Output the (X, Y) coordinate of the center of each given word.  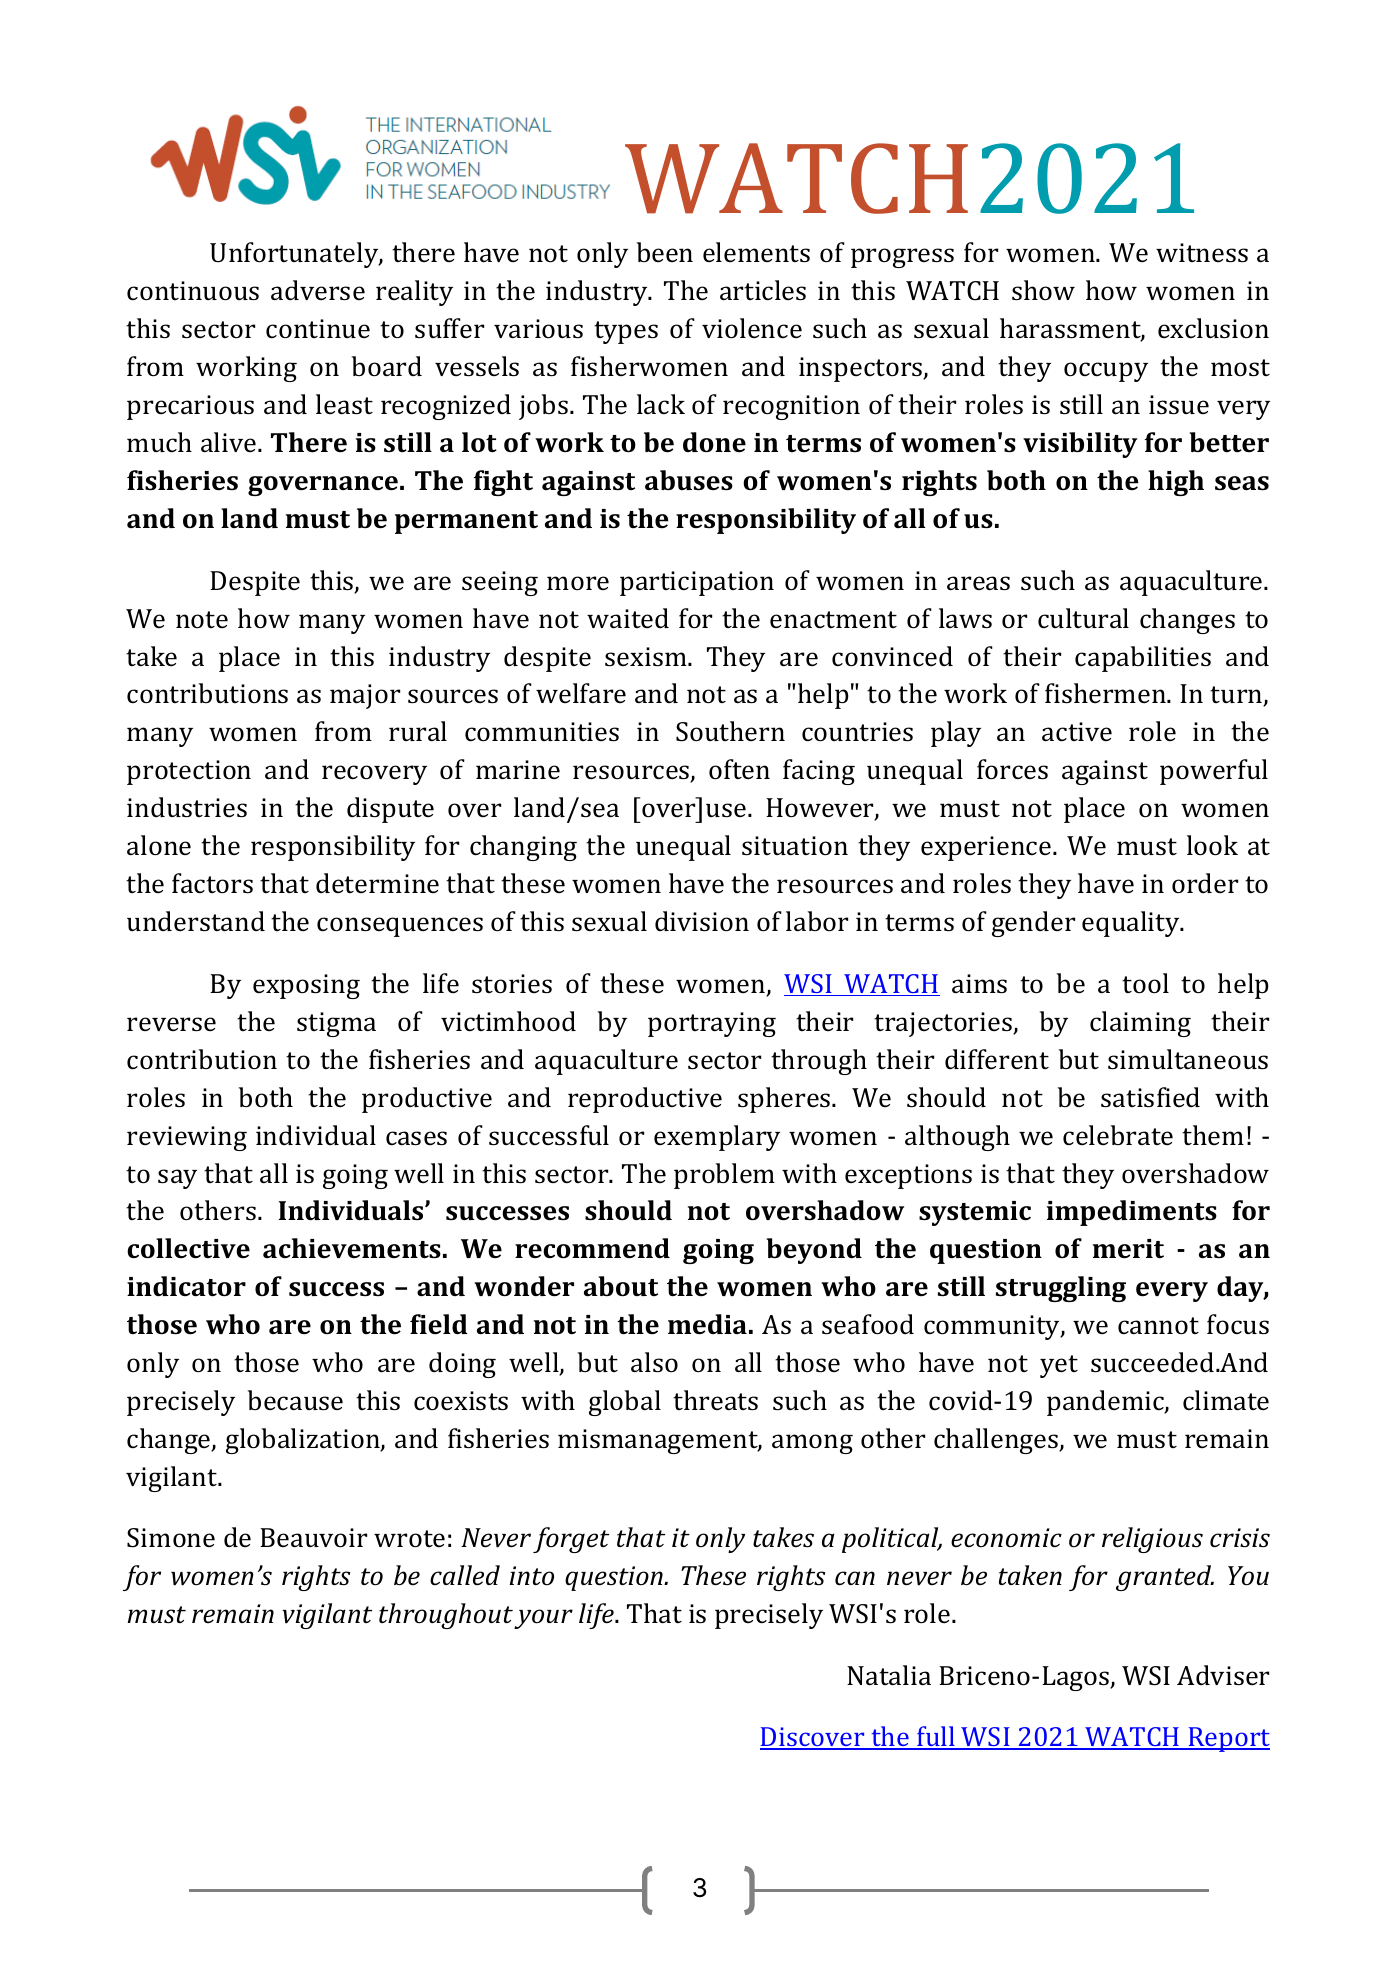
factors (212, 883)
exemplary (717, 1138)
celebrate (1118, 1135)
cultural (1083, 618)
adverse (318, 290)
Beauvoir (313, 1538)
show (1043, 290)
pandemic (1106, 1403)
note (202, 620)
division (702, 921)
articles (763, 290)
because (295, 1400)
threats (715, 1400)
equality (1132, 924)
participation (697, 583)
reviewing (187, 1138)
